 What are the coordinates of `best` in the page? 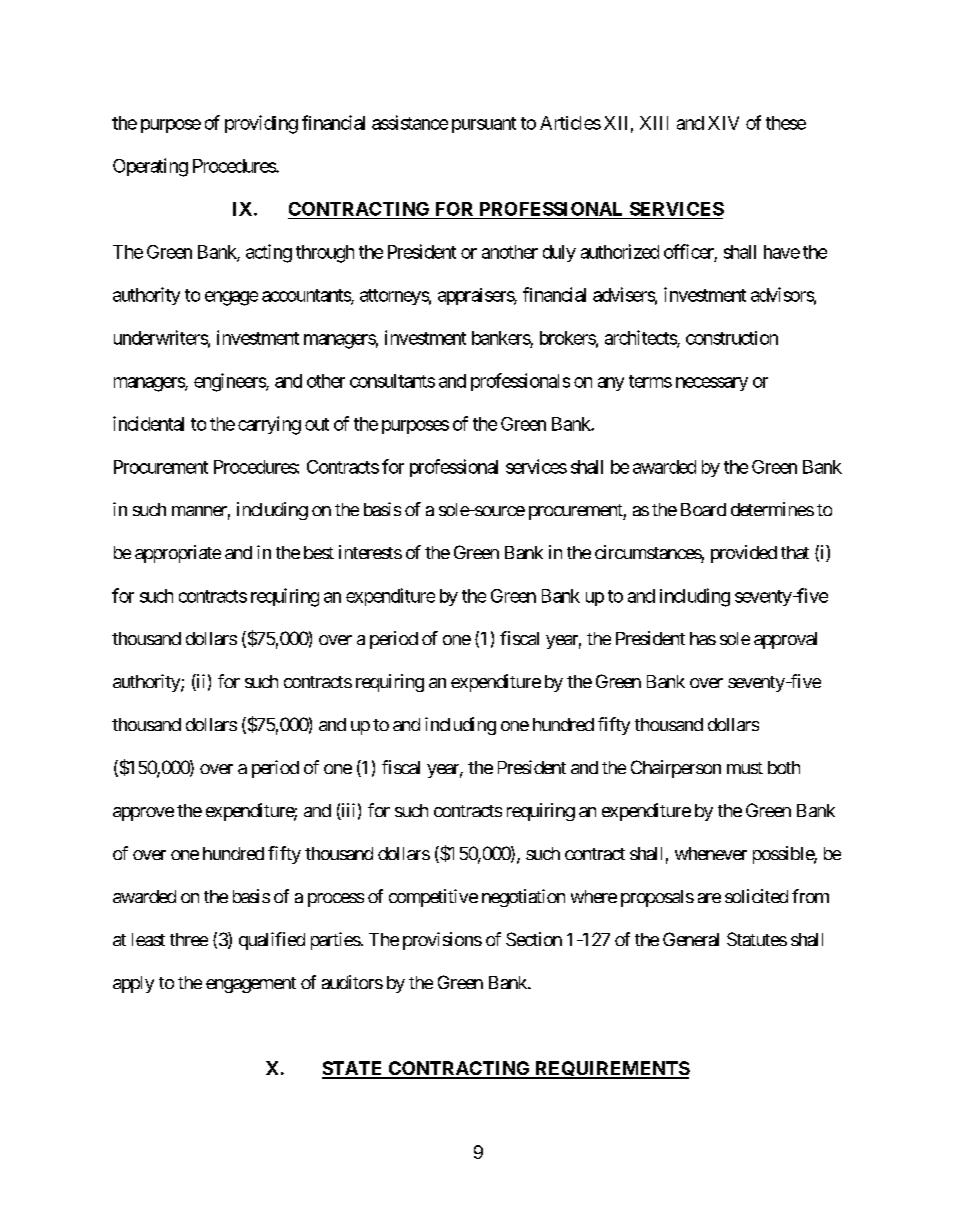 It's located at (319, 552).
